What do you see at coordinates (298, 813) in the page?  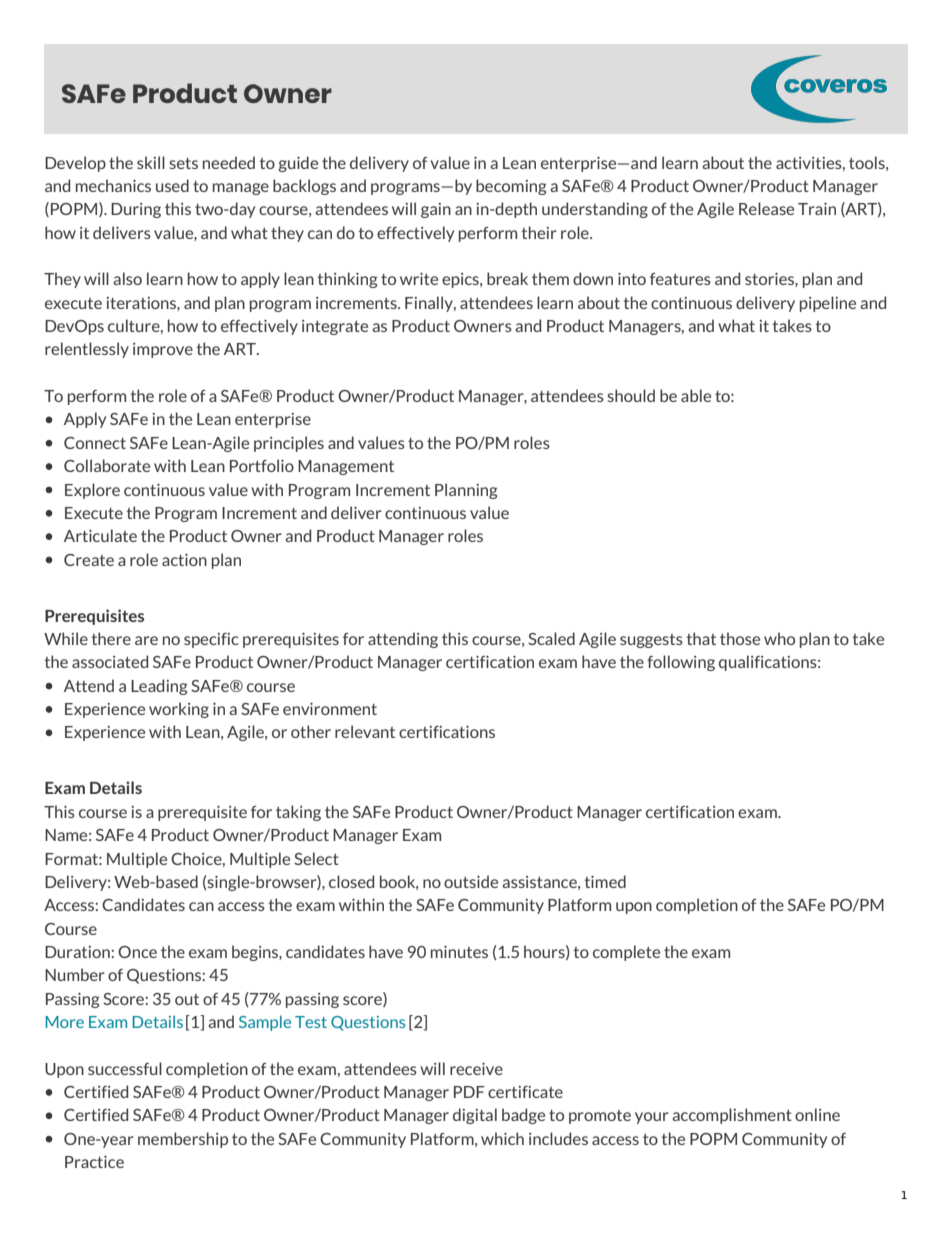 I see `taking` at bounding box center [298, 813].
